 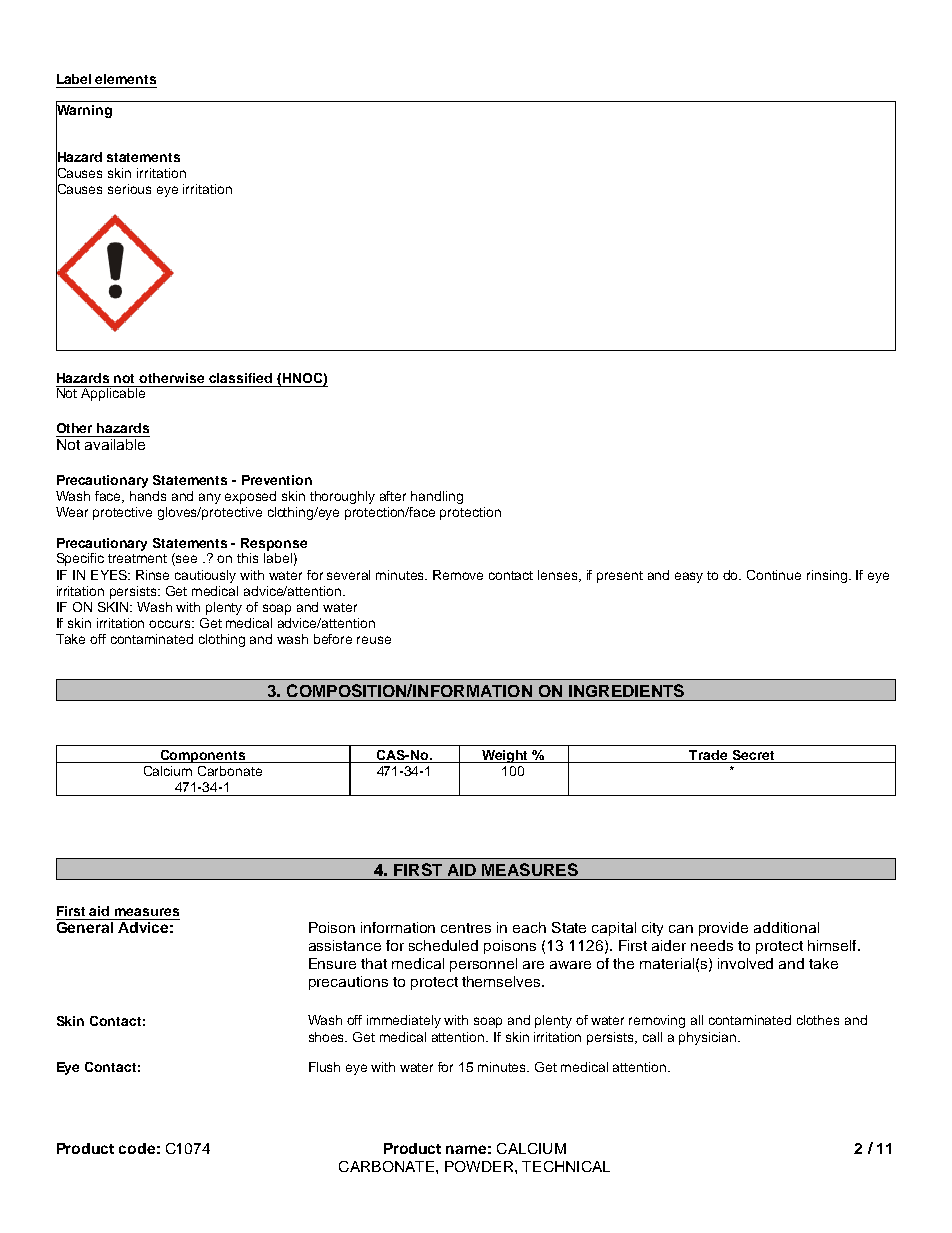 What do you see at coordinates (152, 575) in the screenshot?
I see `Rinse` at bounding box center [152, 575].
